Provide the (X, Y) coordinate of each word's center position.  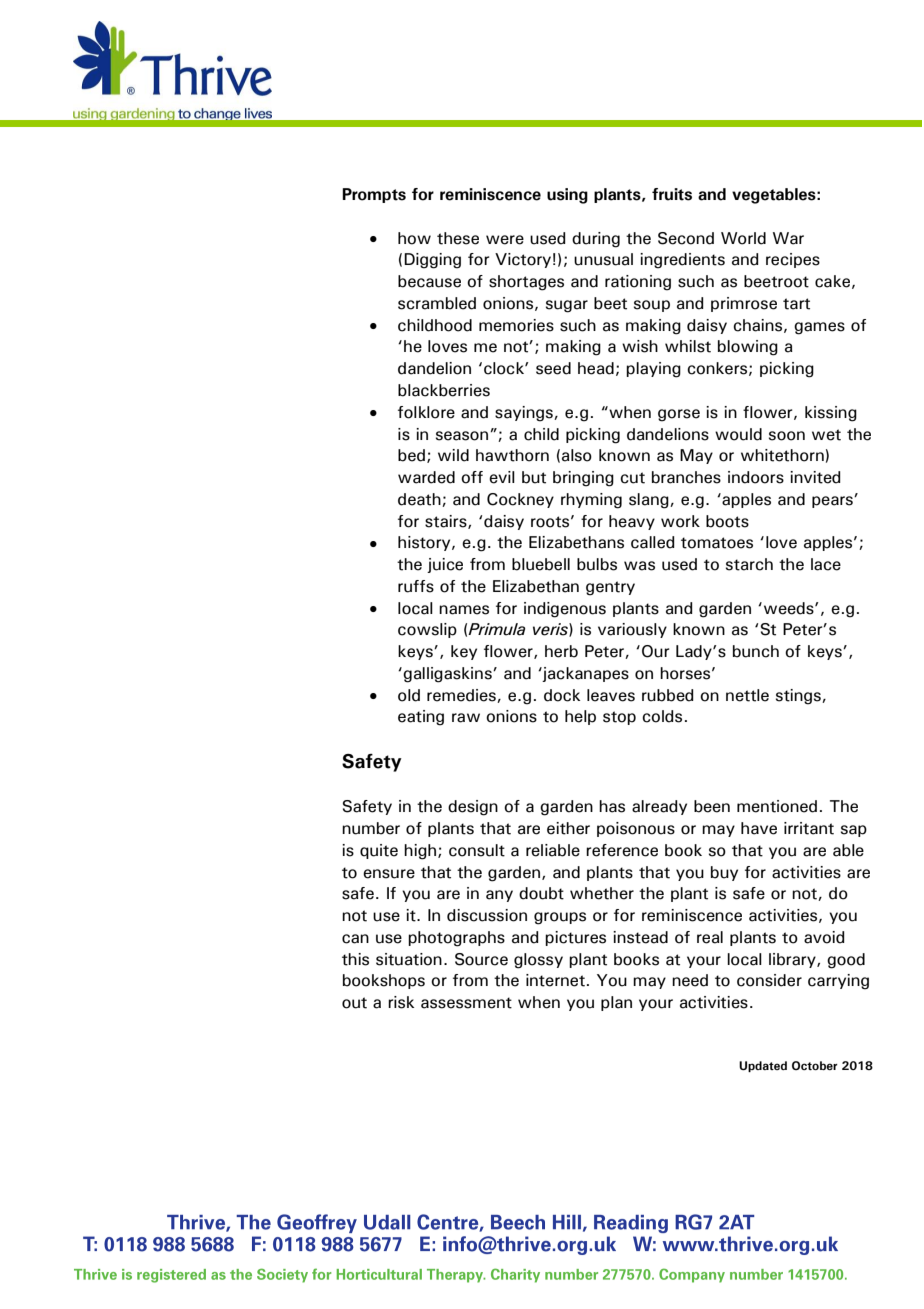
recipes (793, 260)
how (414, 238)
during (596, 240)
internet (555, 980)
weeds (790, 608)
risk (401, 1002)
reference (622, 850)
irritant (809, 828)
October (815, 1065)
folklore (426, 412)
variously (632, 630)
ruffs (416, 586)
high (420, 852)
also (577, 455)
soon (787, 436)
